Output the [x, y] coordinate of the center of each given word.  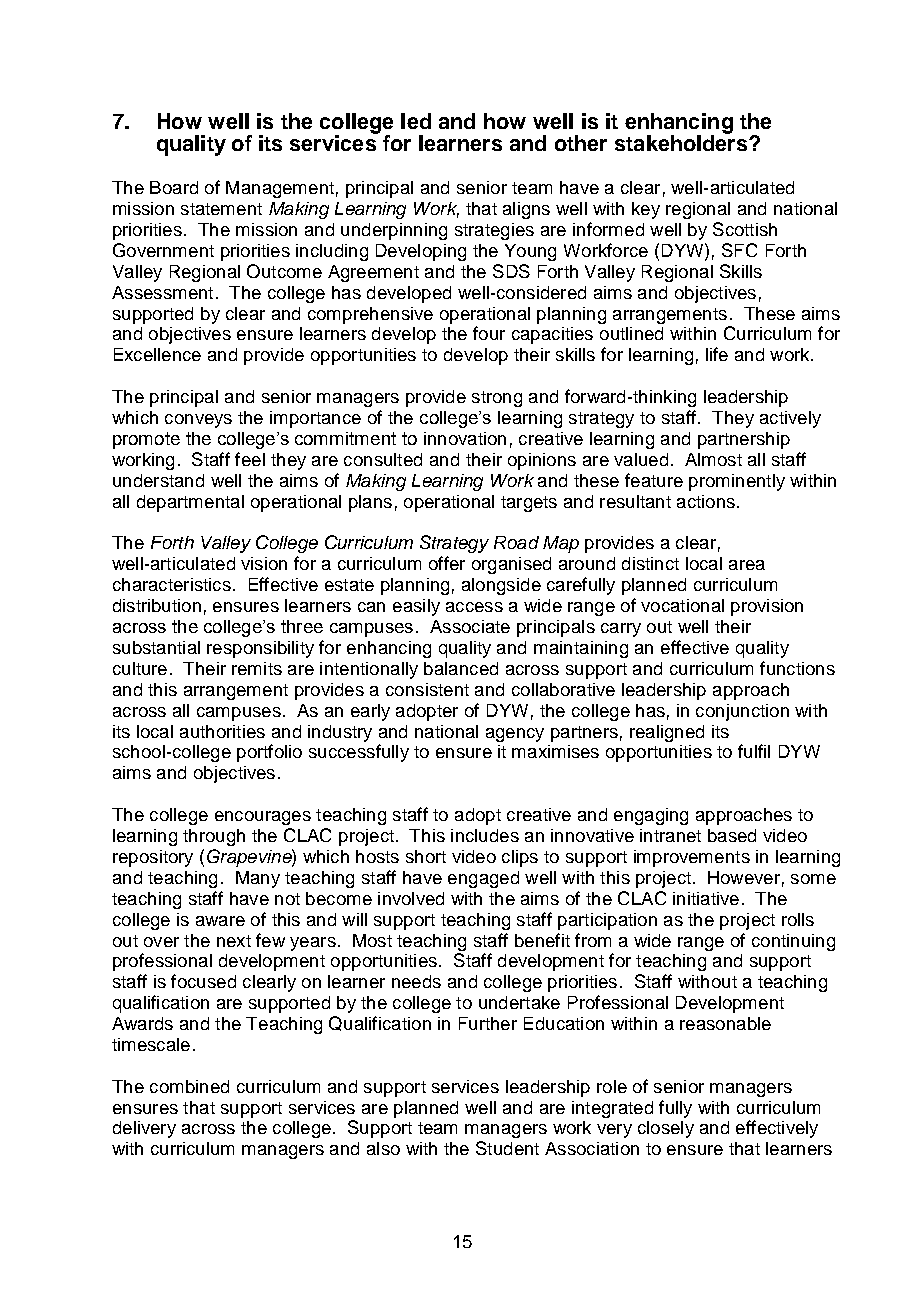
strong [497, 399]
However [744, 877]
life [717, 354]
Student [507, 1148]
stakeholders [682, 142]
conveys [198, 421]
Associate [470, 626]
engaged [483, 879]
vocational [682, 605]
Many [258, 879]
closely [666, 1129]
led [416, 121]
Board [174, 187]
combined [189, 1086]
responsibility [260, 649]
